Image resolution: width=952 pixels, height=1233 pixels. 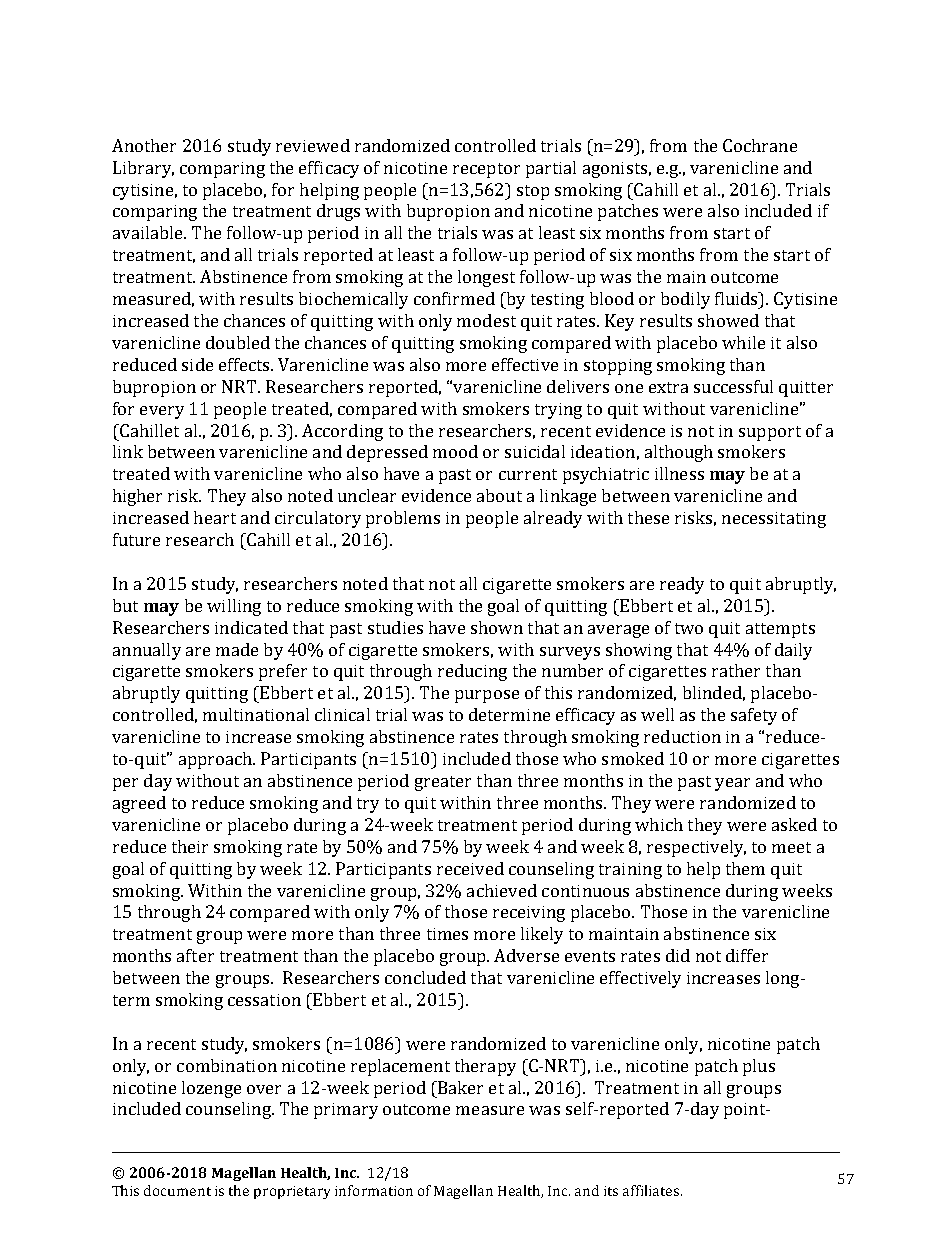 I want to click on document, so click(x=177, y=1190).
